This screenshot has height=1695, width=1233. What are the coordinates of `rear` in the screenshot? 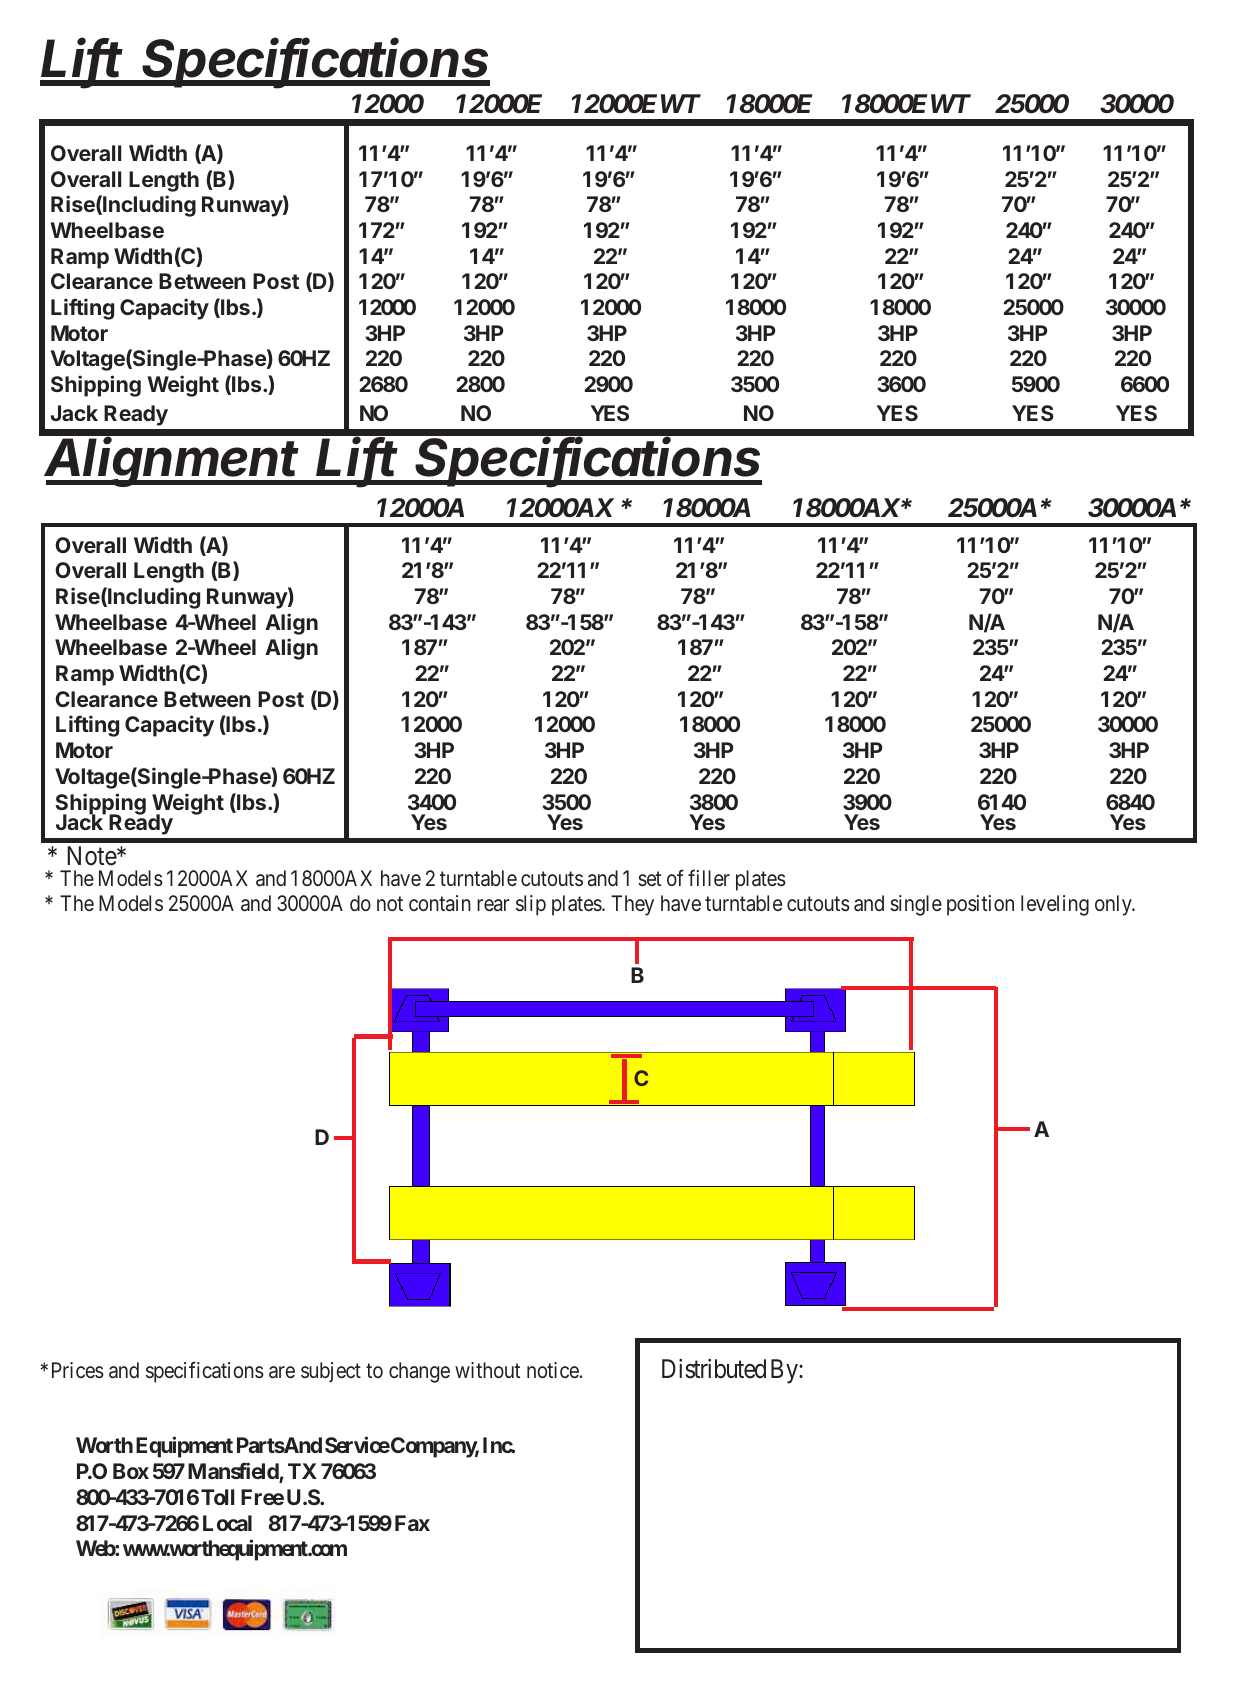 It's located at (493, 906).
